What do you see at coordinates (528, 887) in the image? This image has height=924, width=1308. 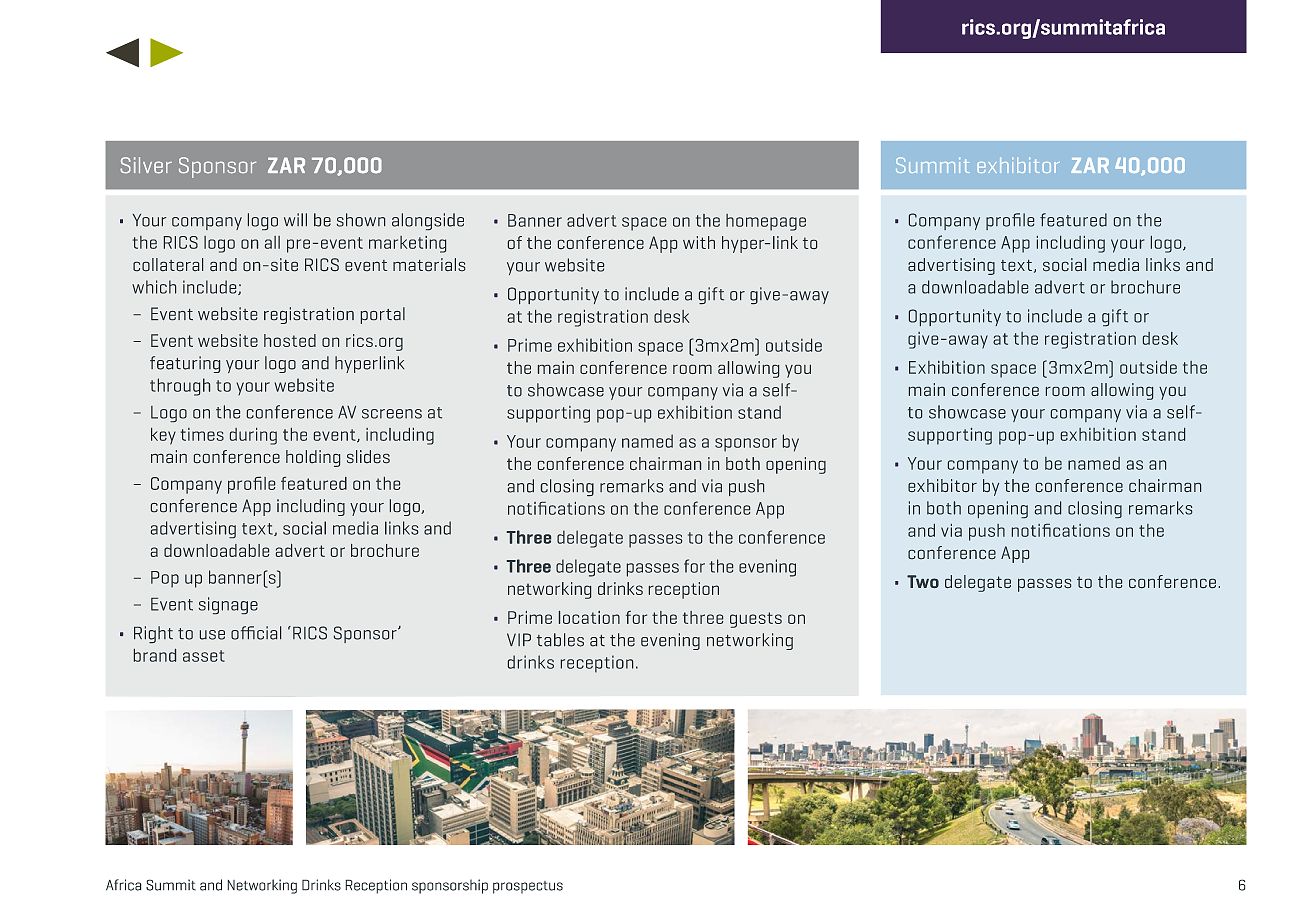 I see `prospectus` at bounding box center [528, 887].
